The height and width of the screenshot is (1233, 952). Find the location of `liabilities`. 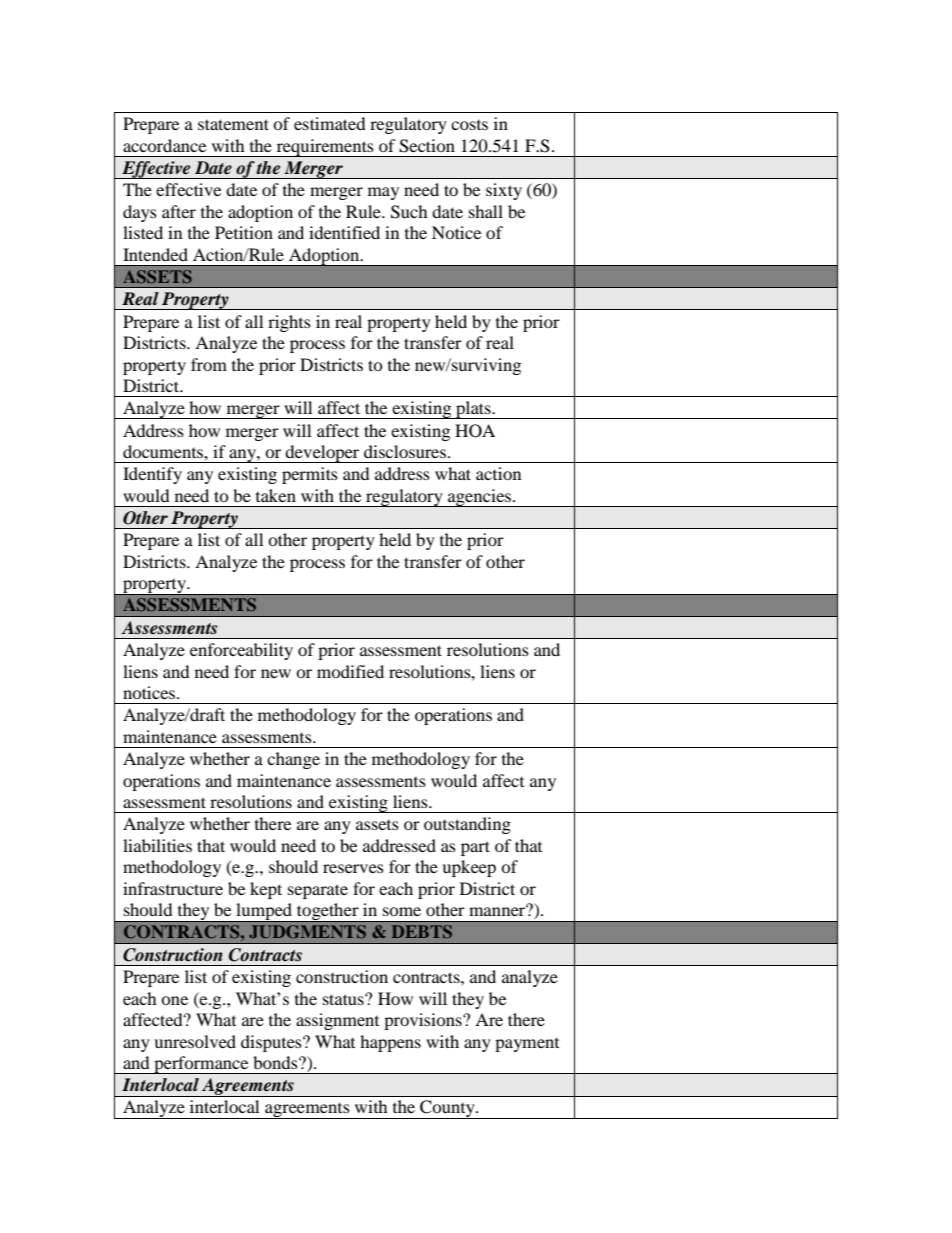

liabilities is located at coordinates (157, 845).
